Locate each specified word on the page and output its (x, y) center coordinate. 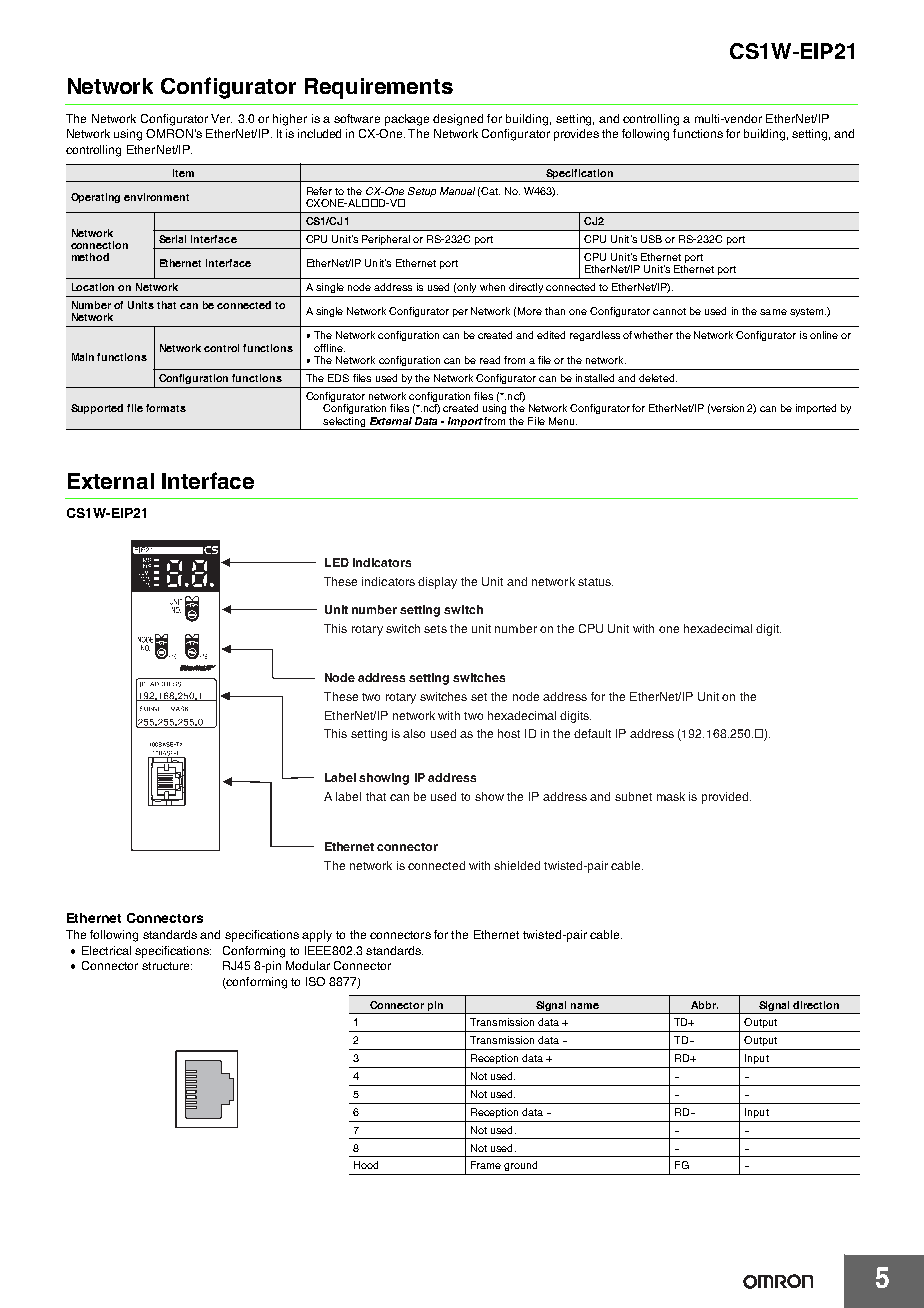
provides (576, 135)
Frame (486, 1165)
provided (725, 798)
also (414, 733)
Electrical (106, 950)
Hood (366, 1165)
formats (166, 408)
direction (816, 1005)
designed (458, 120)
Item (183, 173)
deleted (656, 378)
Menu (563, 421)
